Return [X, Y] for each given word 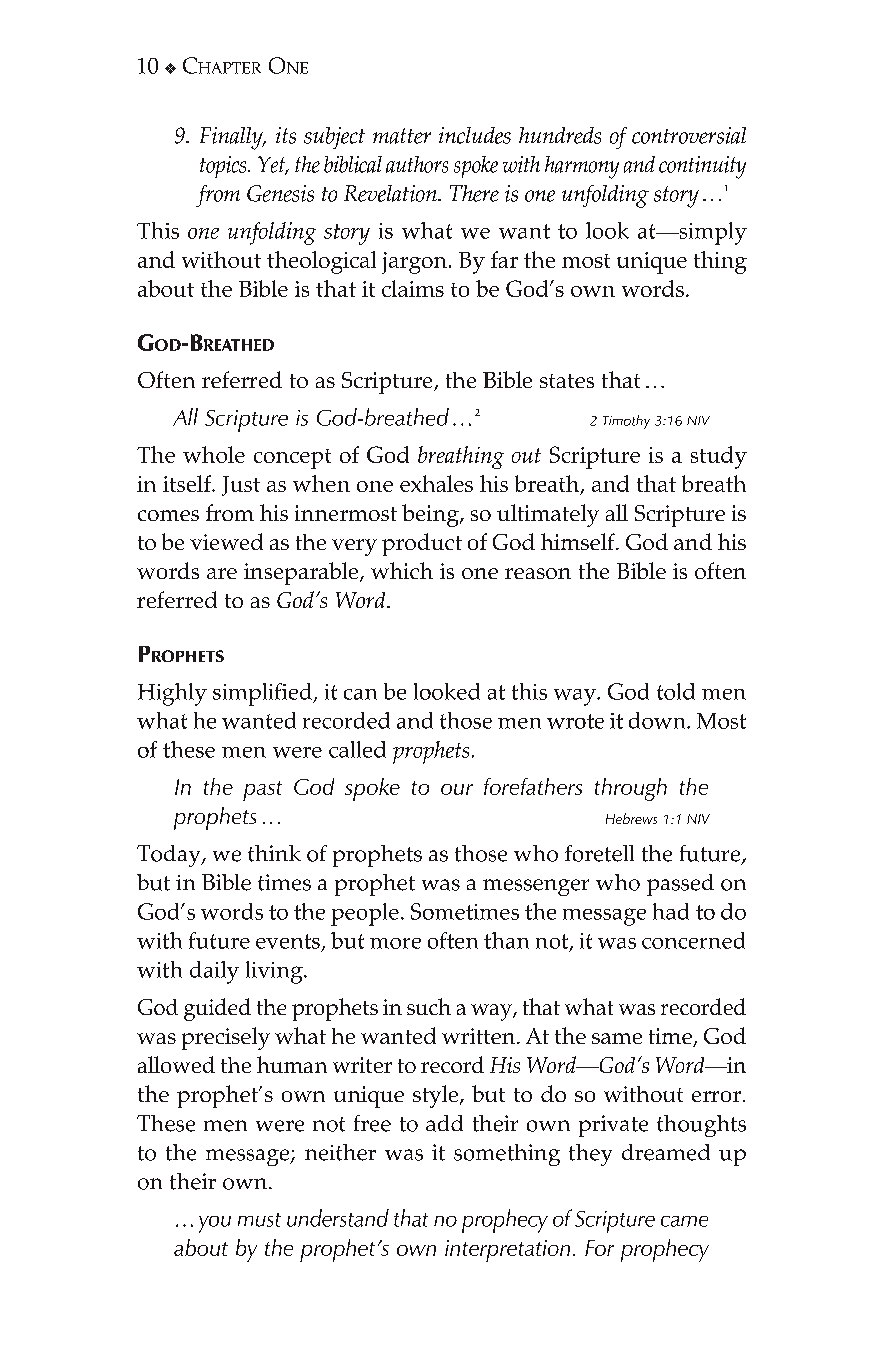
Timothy [626, 422]
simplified [264, 694]
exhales [436, 483]
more [395, 943]
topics [224, 167]
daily [214, 972]
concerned [693, 940]
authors [417, 164]
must [259, 1220]
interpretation [507, 1251]
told [676, 691]
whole [214, 454]
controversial [689, 135]
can [360, 694]
